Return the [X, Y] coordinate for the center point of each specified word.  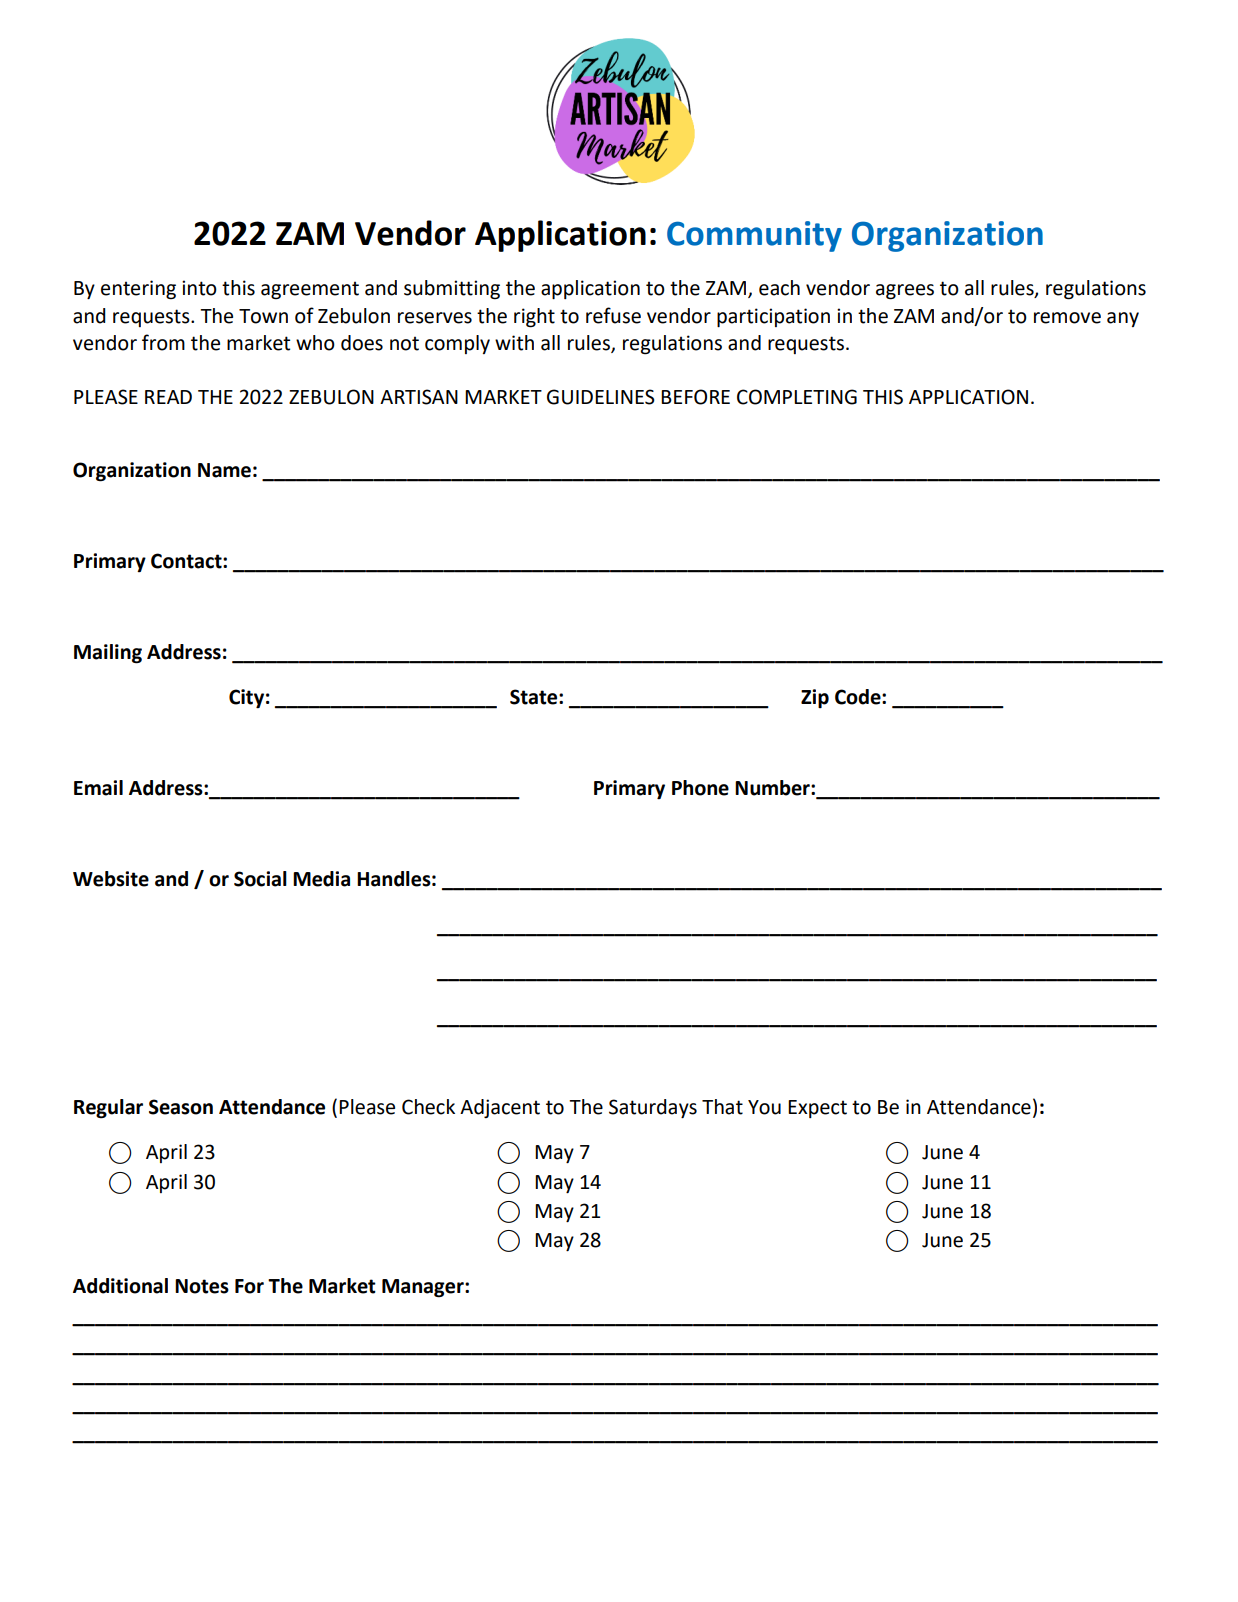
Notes [202, 1286]
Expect [817, 1109]
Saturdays [653, 1108]
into [199, 288]
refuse [613, 315]
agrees [905, 292]
